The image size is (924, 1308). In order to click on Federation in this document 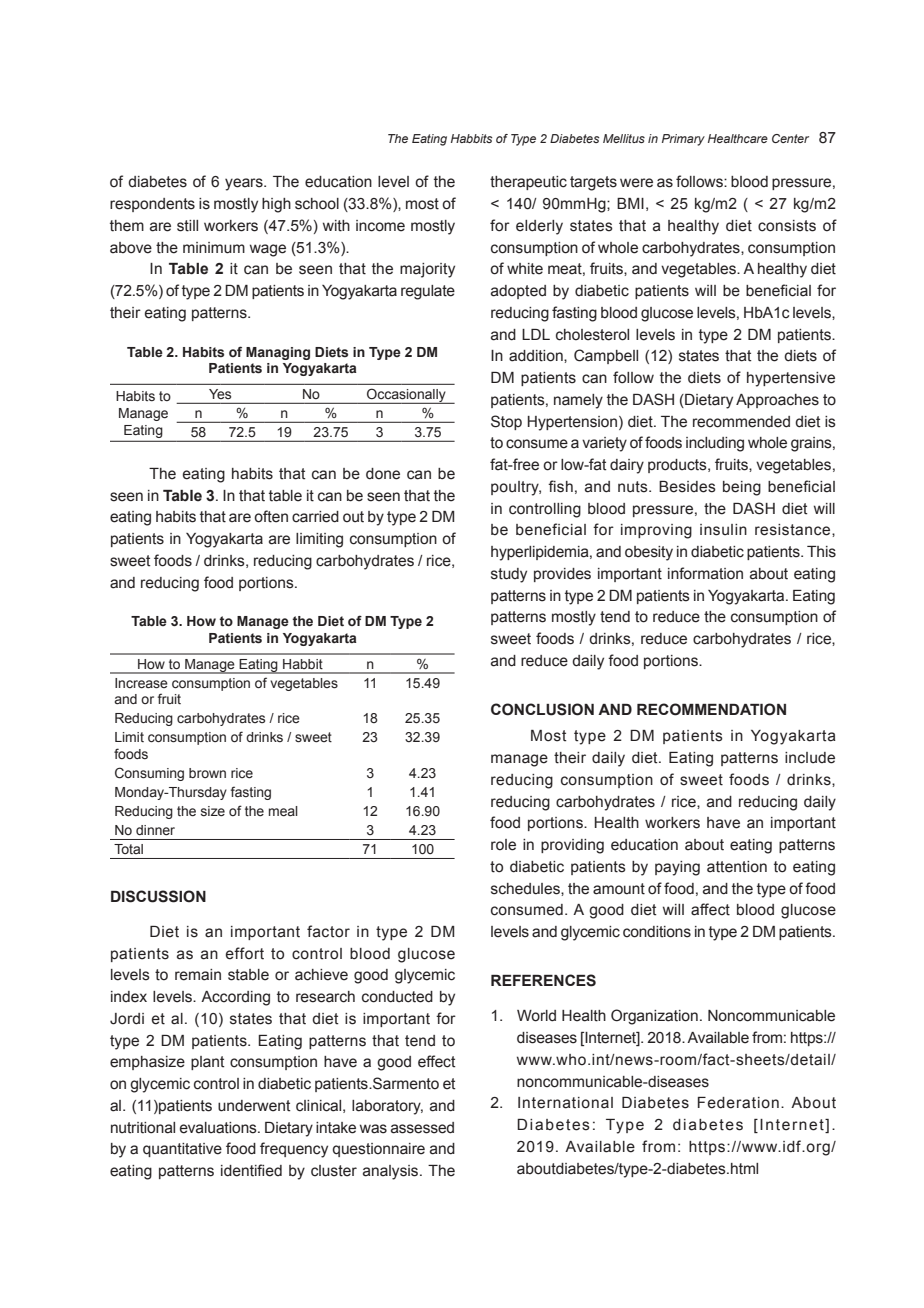, I will do `click(738, 1103)`.
